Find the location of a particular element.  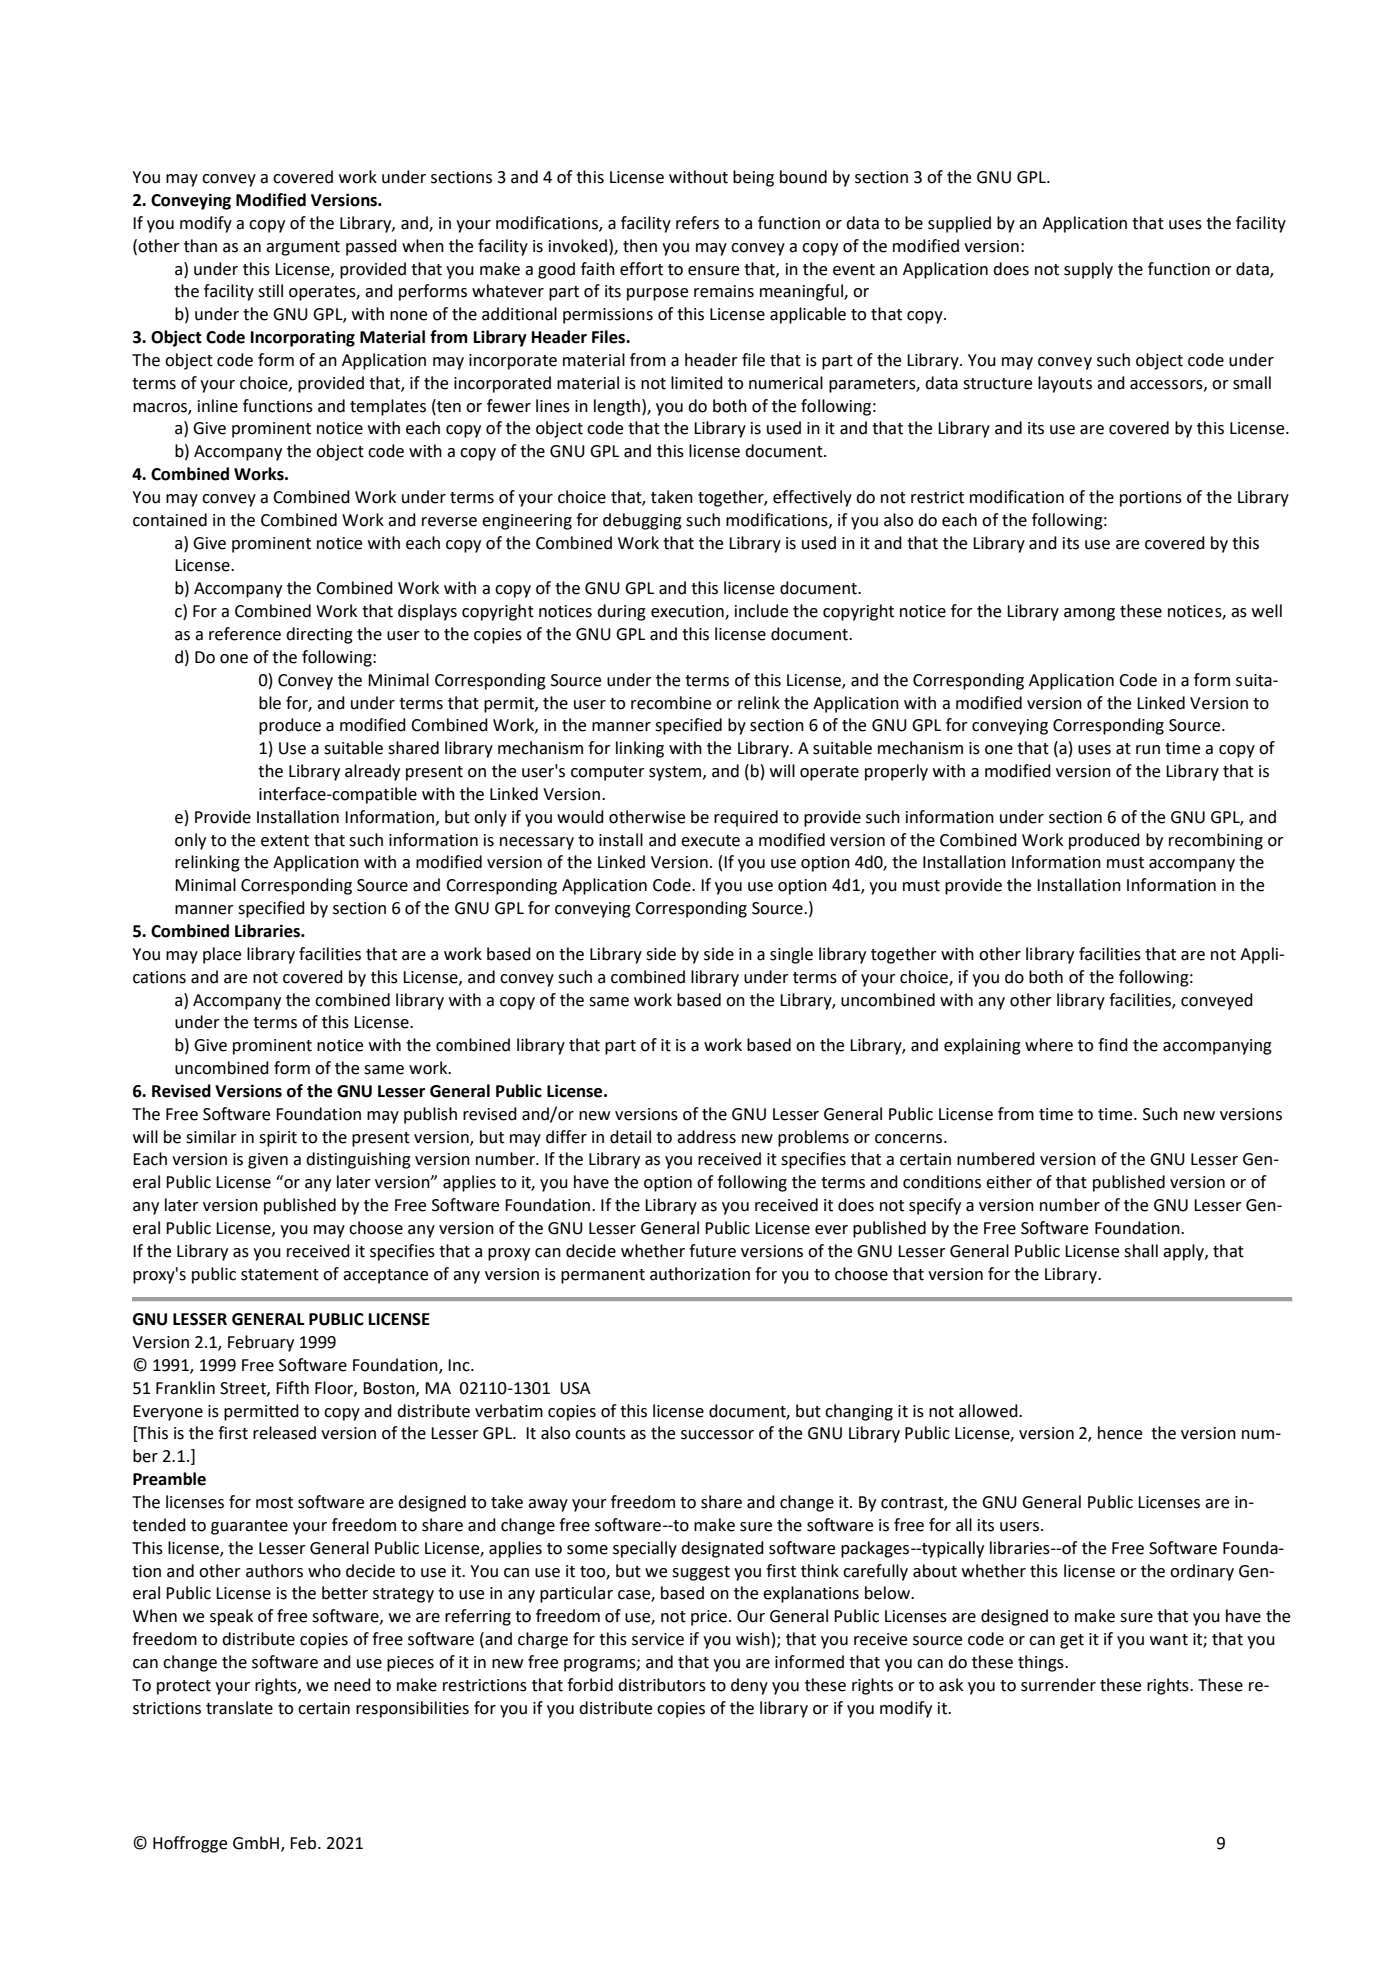

supply is located at coordinates (1088, 270).
